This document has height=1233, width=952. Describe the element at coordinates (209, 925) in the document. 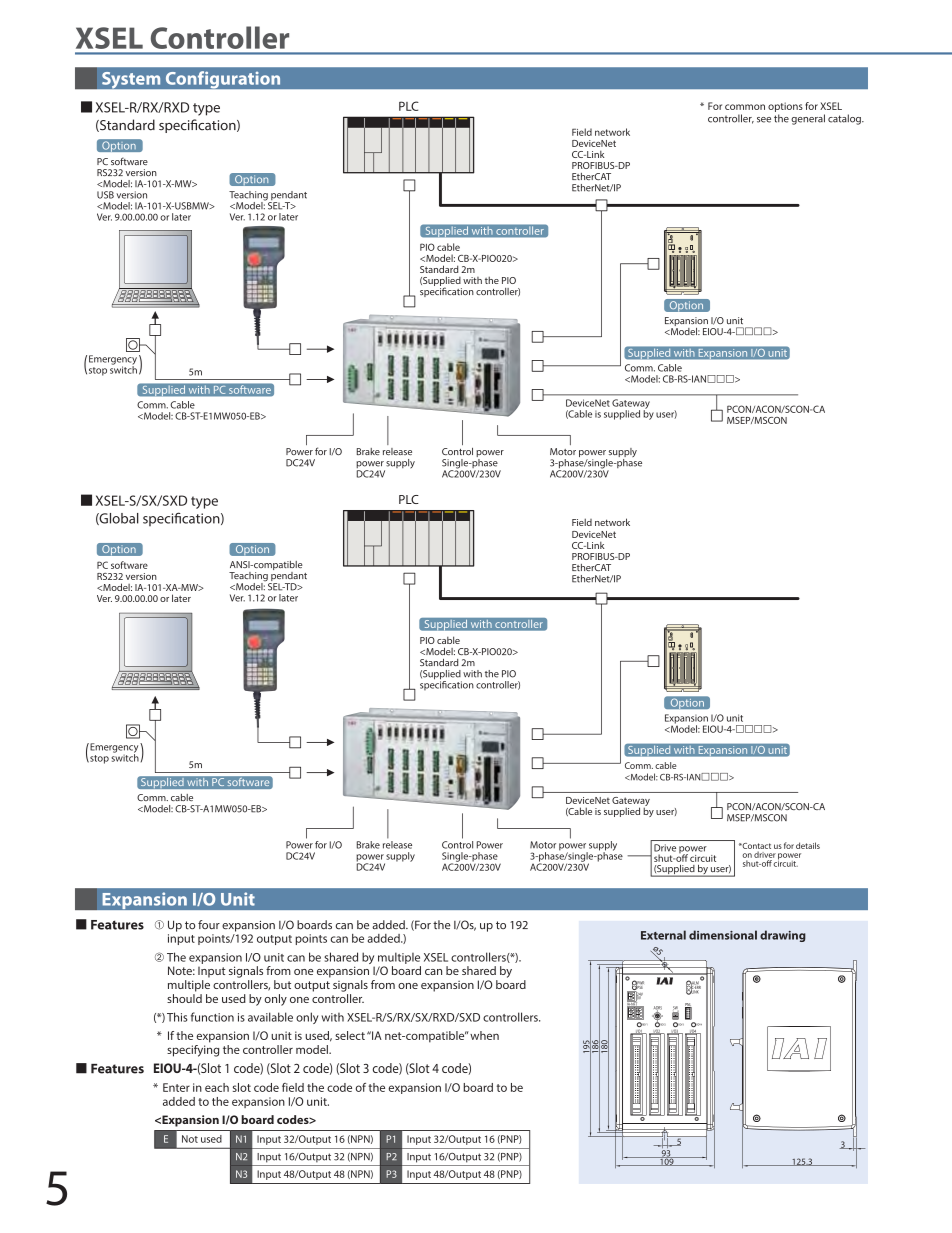

I see `four` at that location.
